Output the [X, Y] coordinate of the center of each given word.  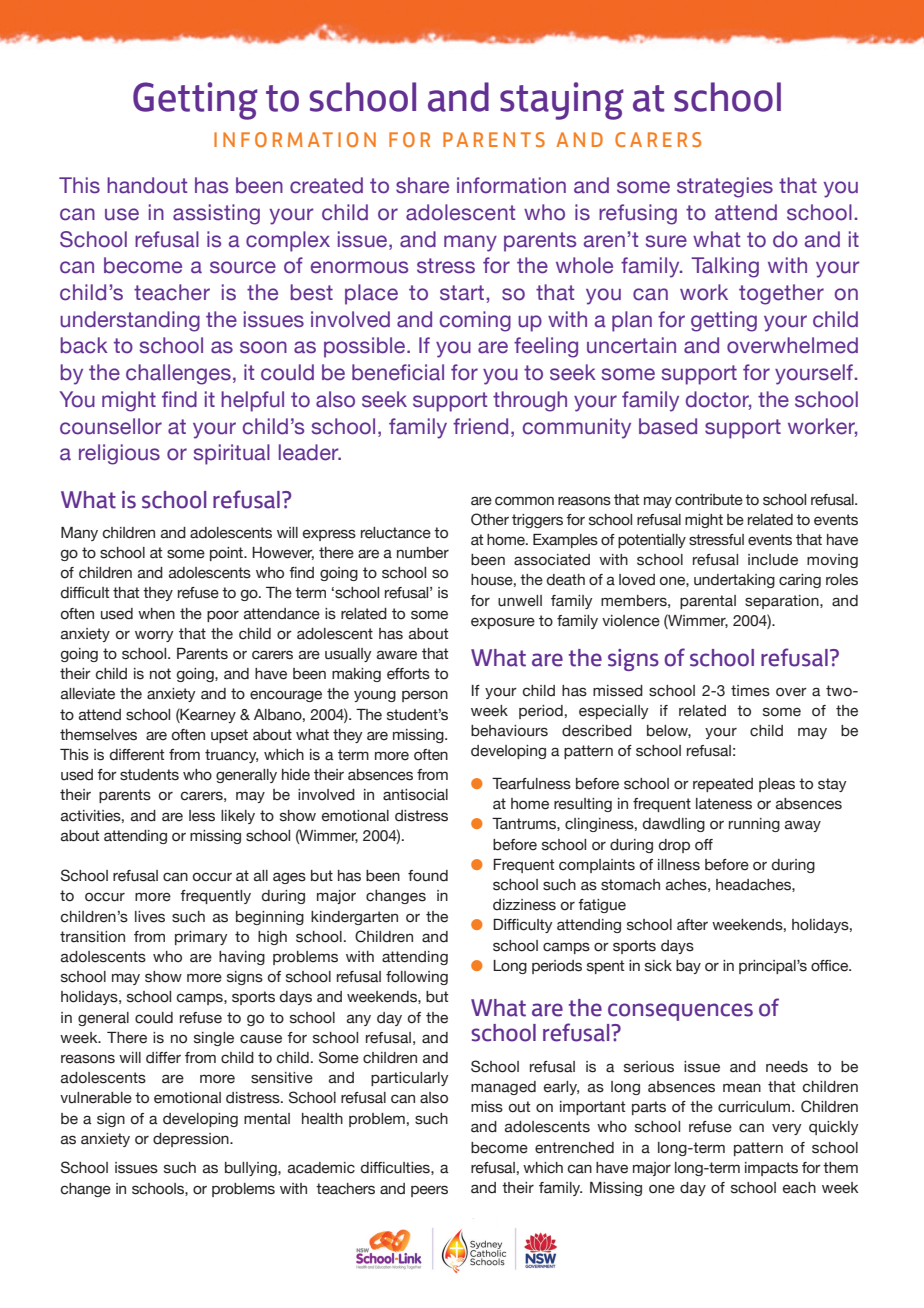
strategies [725, 187]
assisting [216, 214]
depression [192, 1140]
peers [429, 1191]
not [160, 674]
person [425, 696]
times [750, 691]
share [422, 185]
